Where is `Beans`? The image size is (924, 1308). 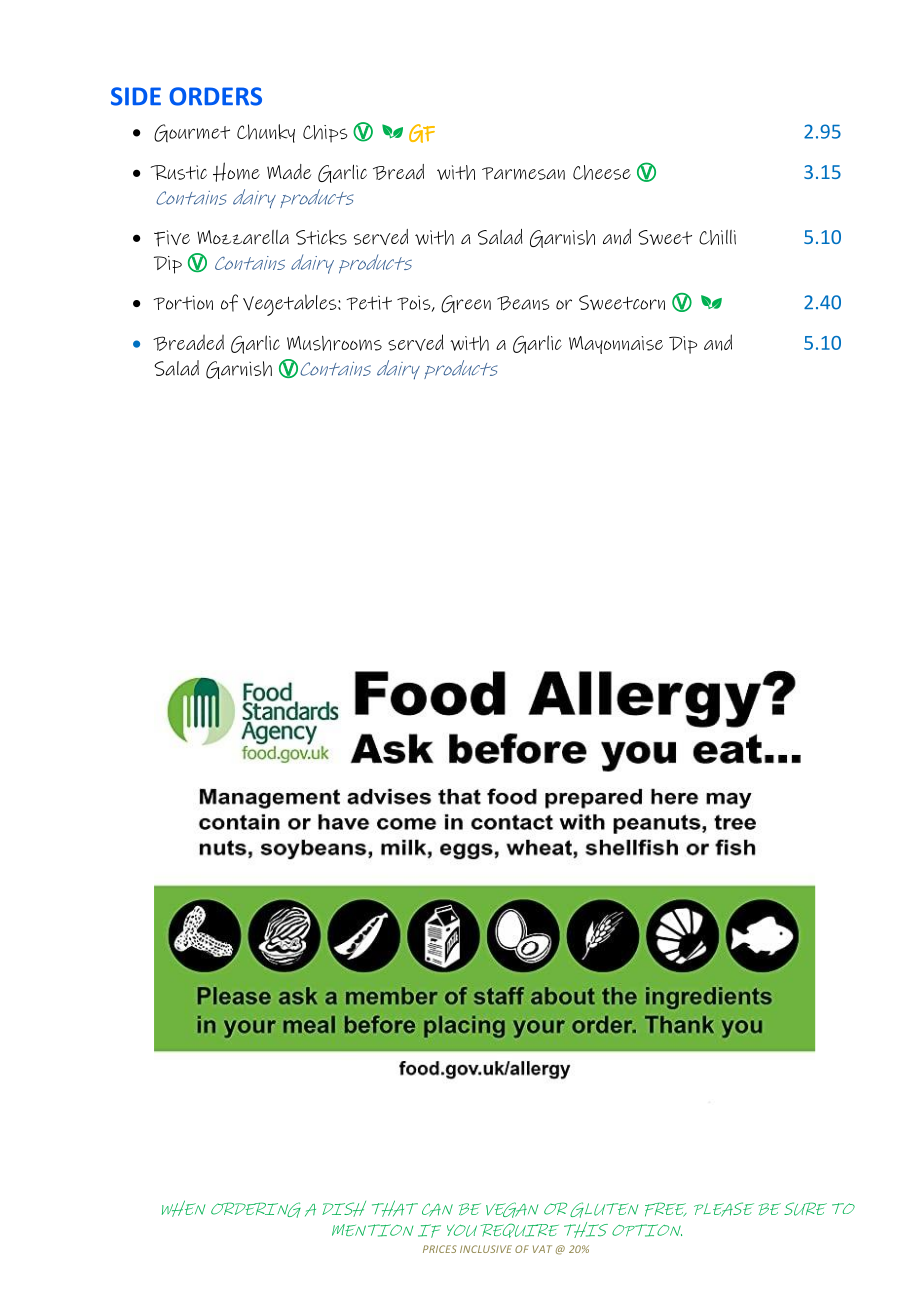 Beans is located at coordinates (523, 303).
